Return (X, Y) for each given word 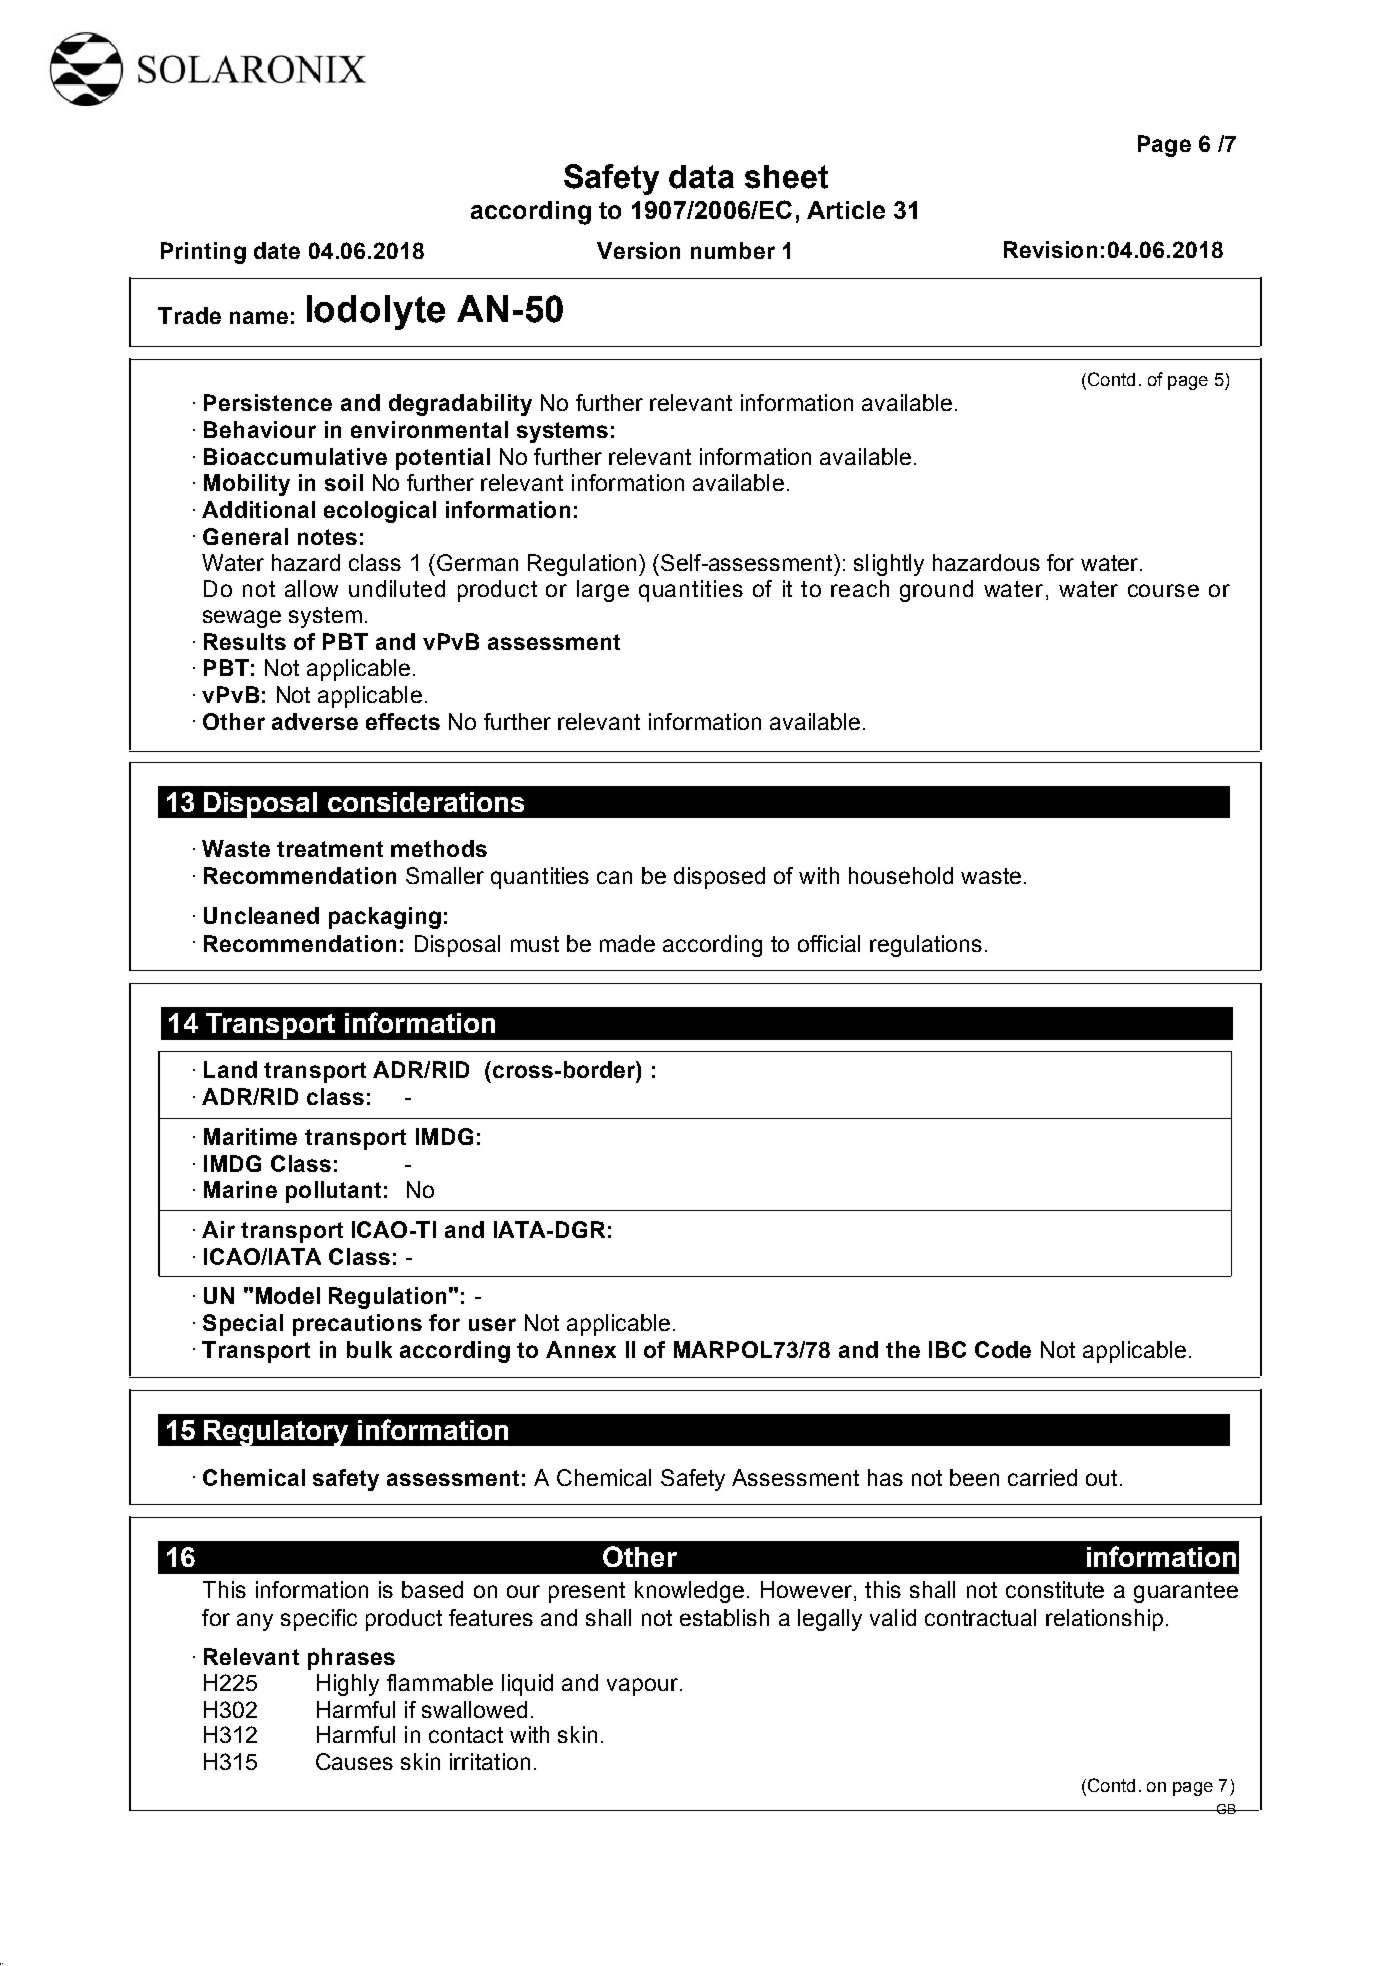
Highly (348, 1685)
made (627, 943)
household (901, 875)
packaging (385, 918)
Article (846, 210)
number (733, 250)
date (277, 250)
